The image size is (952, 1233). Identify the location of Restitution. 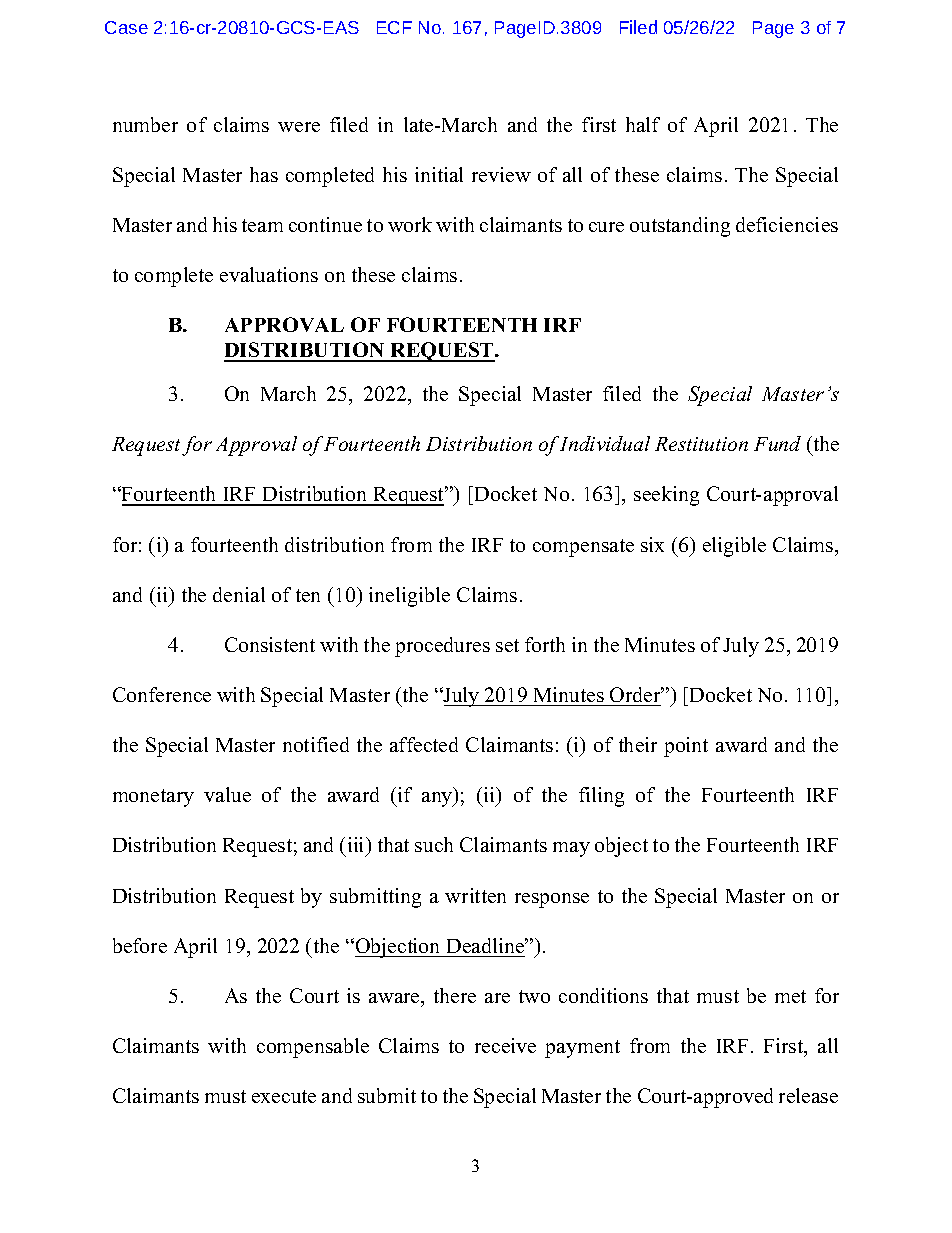
(701, 444).
